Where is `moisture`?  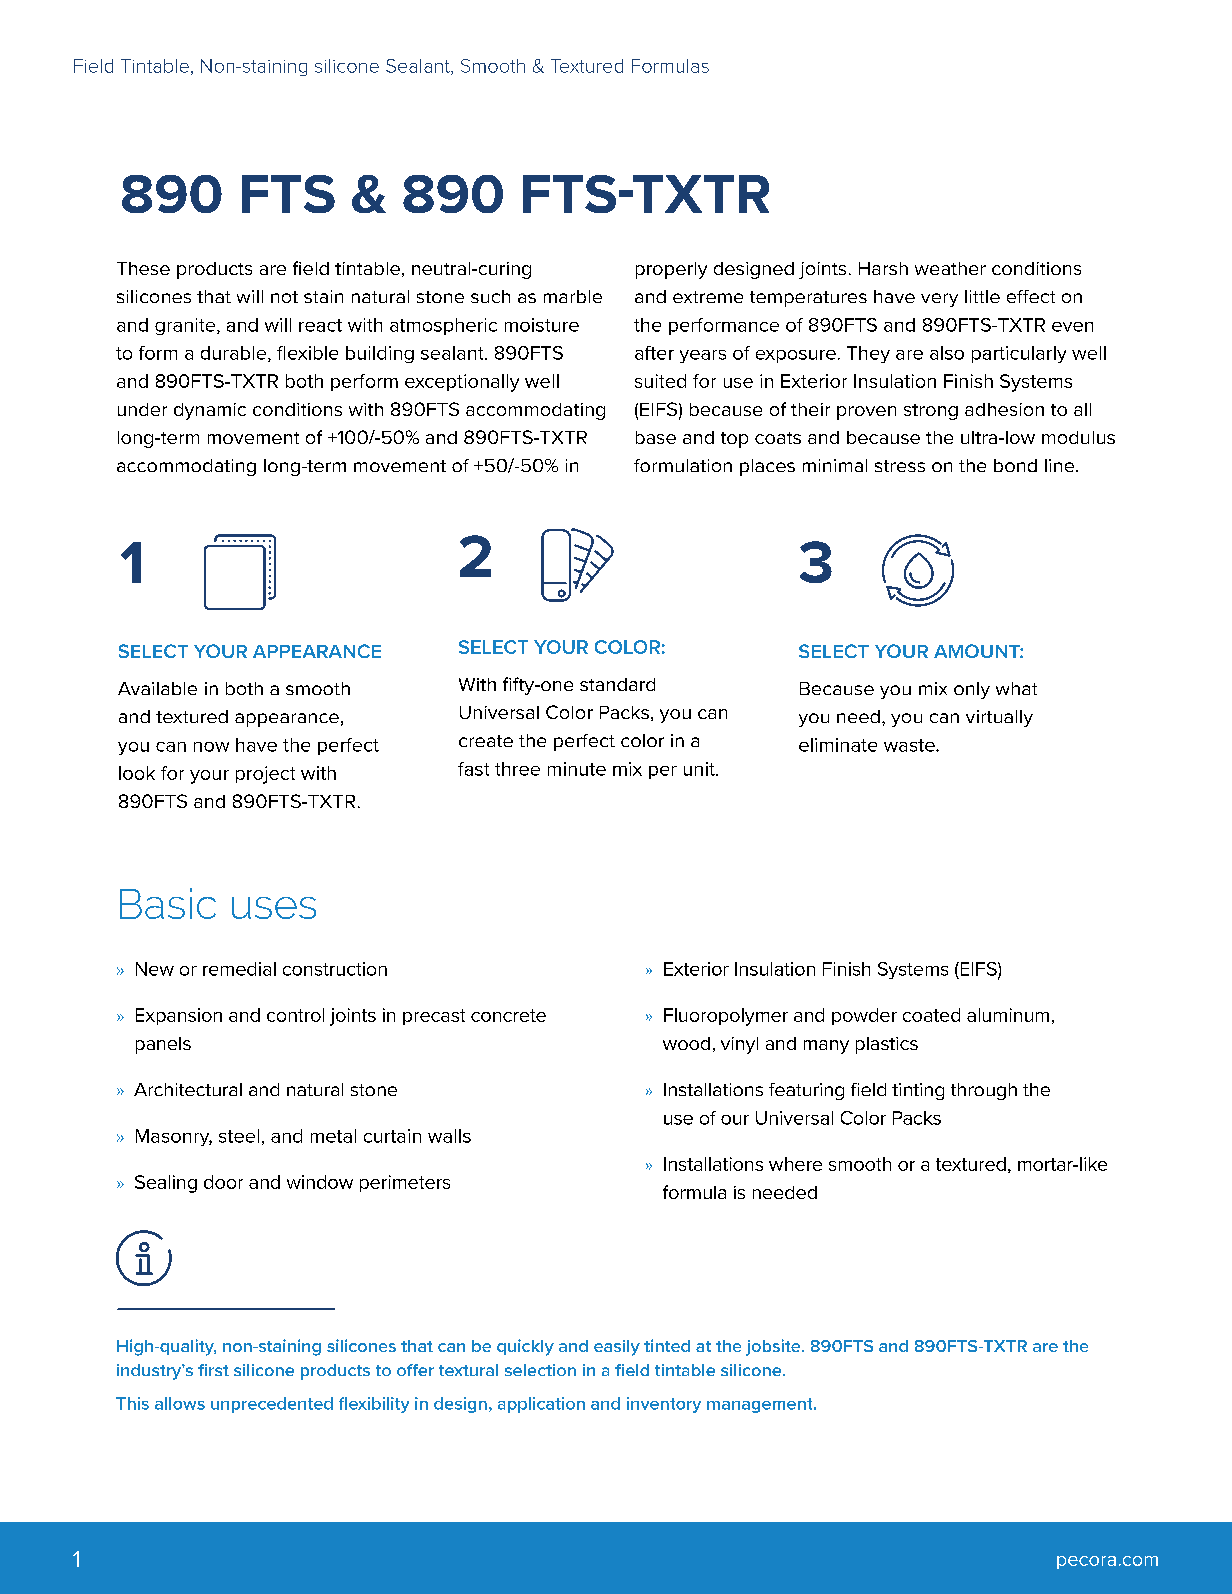
moisture is located at coordinates (542, 325).
